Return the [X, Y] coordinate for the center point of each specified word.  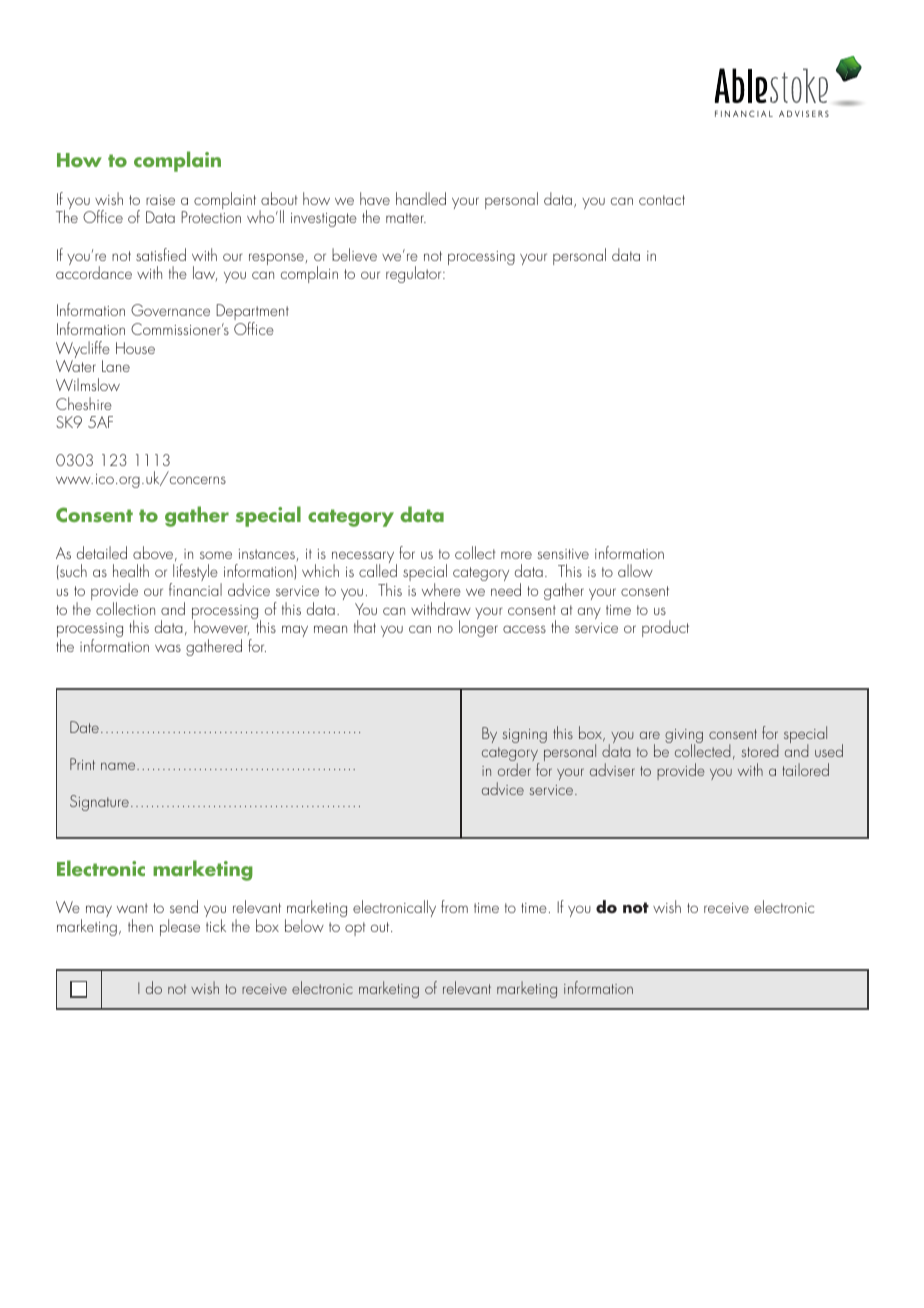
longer [478, 628]
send [184, 906]
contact [662, 200]
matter [406, 218]
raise [160, 200]
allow [635, 570]
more [516, 555]
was [168, 648]
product [665, 628]
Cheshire [84, 403]
